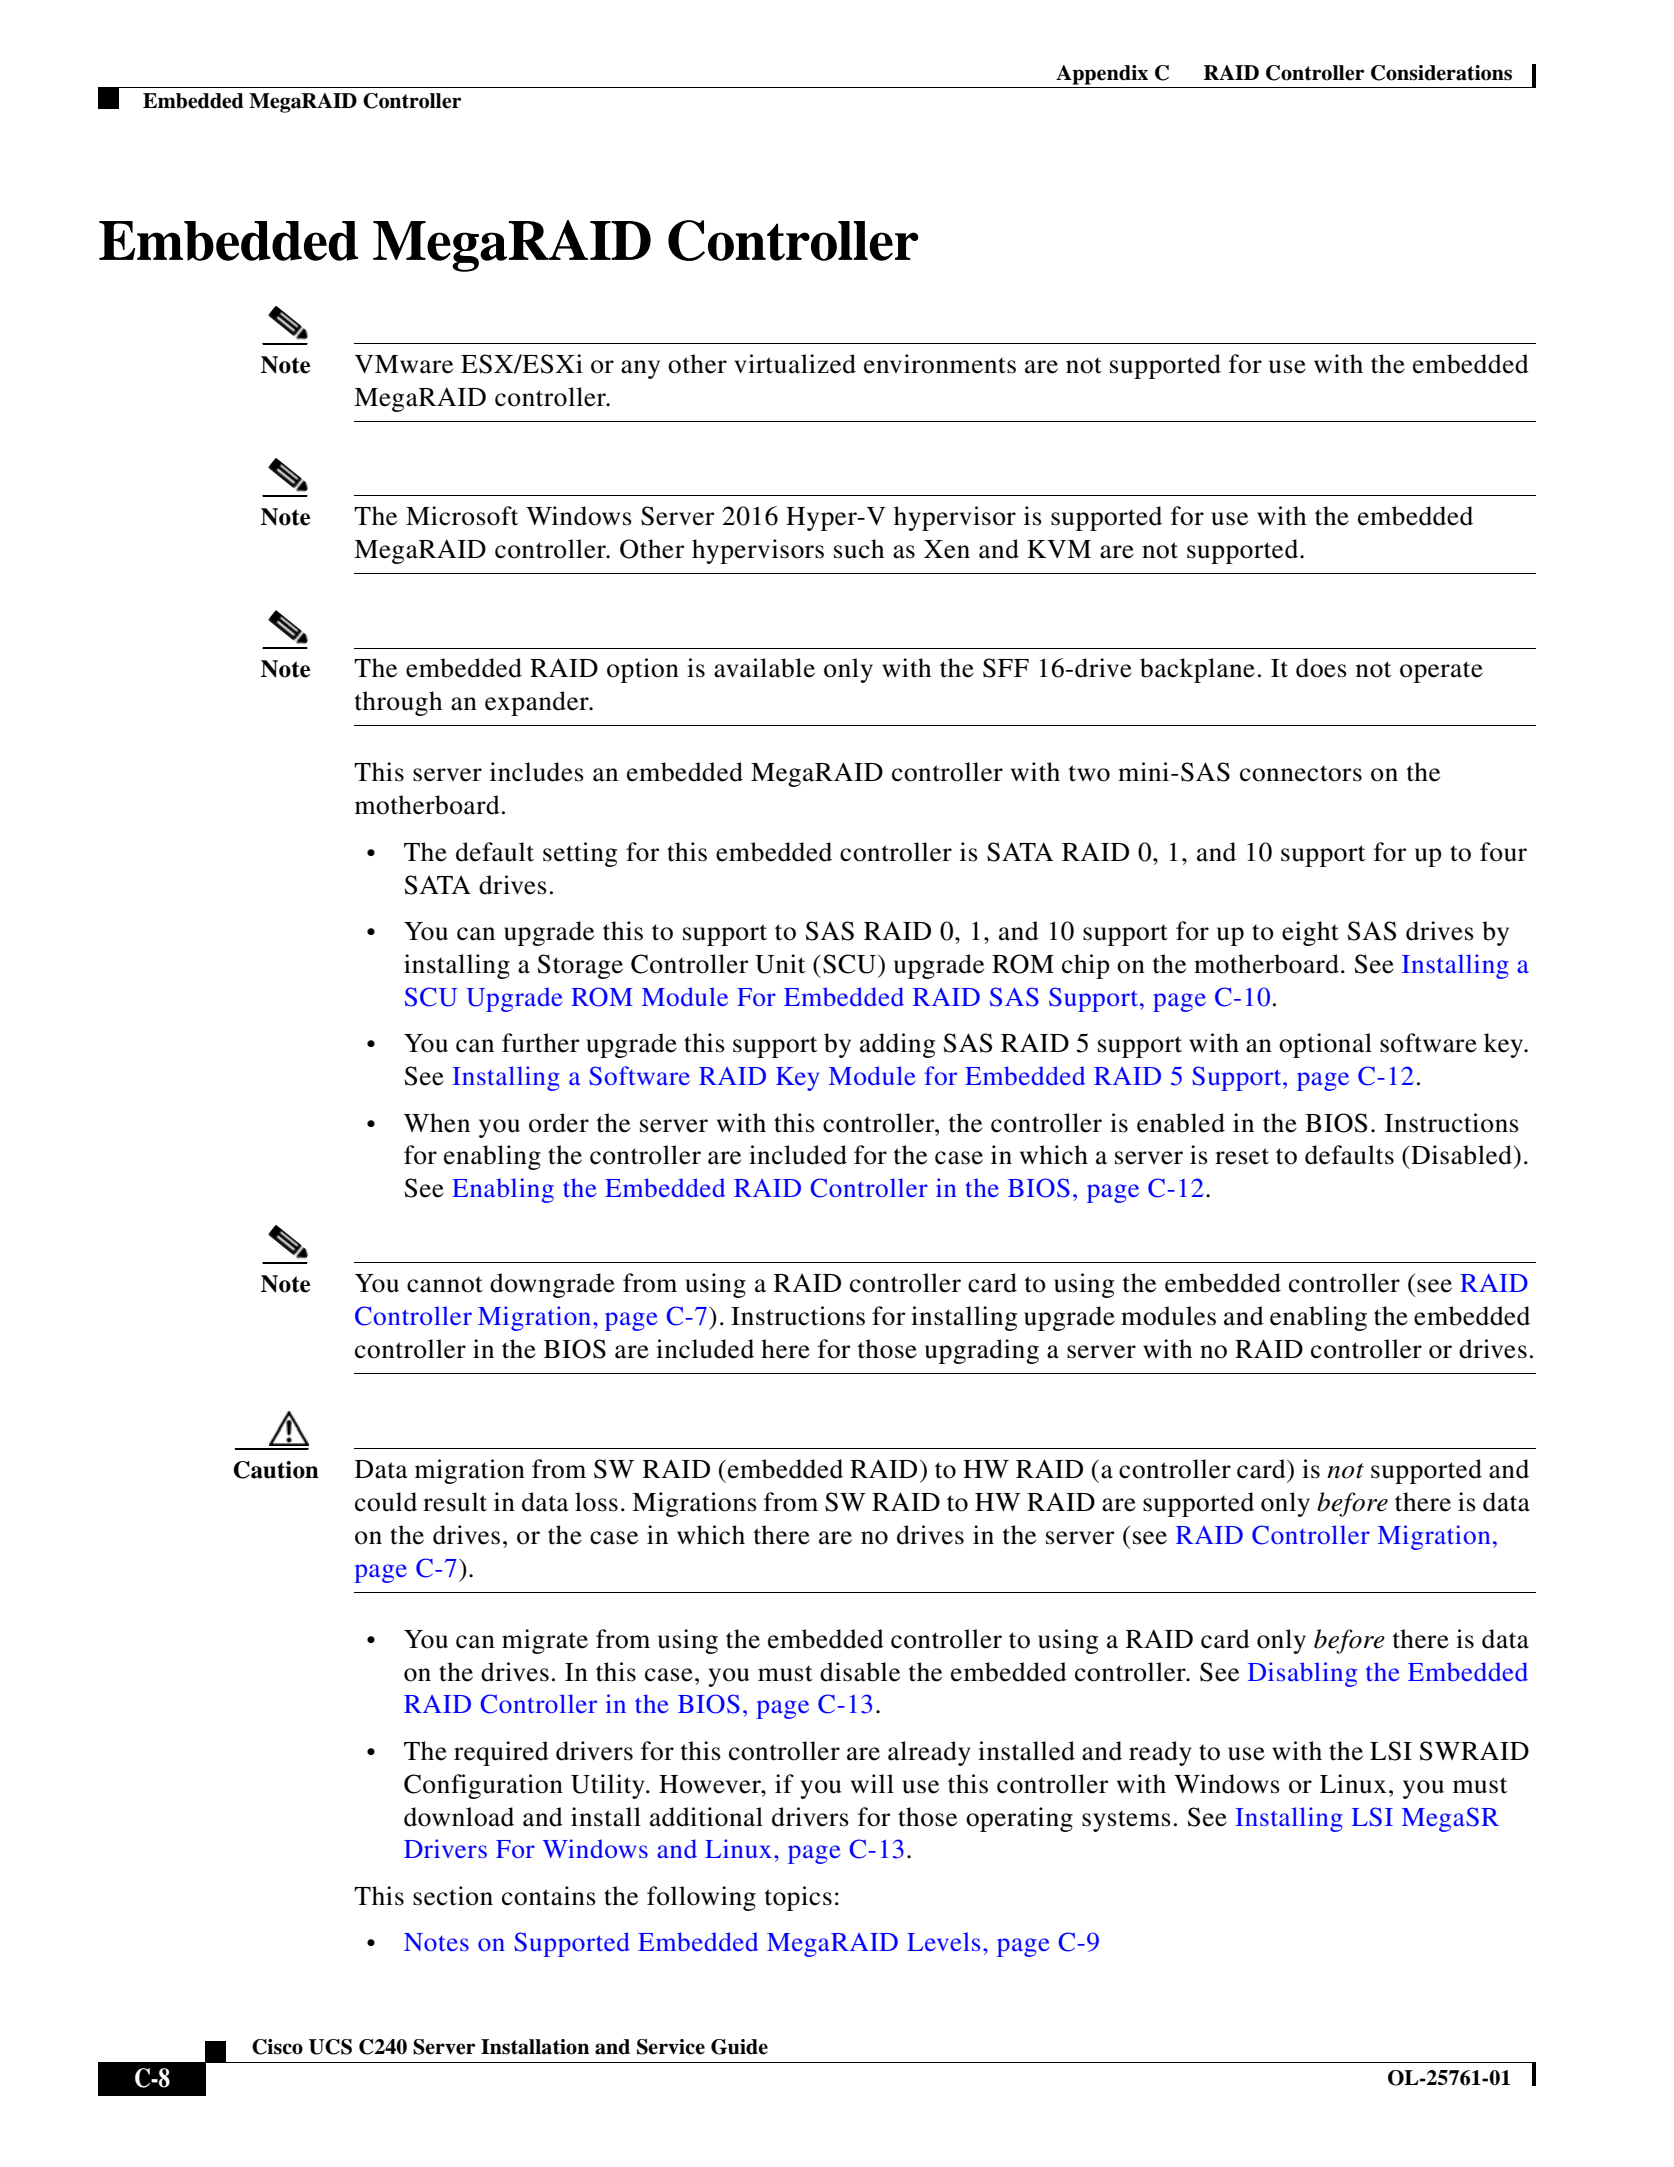 Image resolution: width=1674 pixels, height=2167 pixels. Describe the element at coordinates (1441, 73) in the screenshot. I see `Considerations` at that location.
